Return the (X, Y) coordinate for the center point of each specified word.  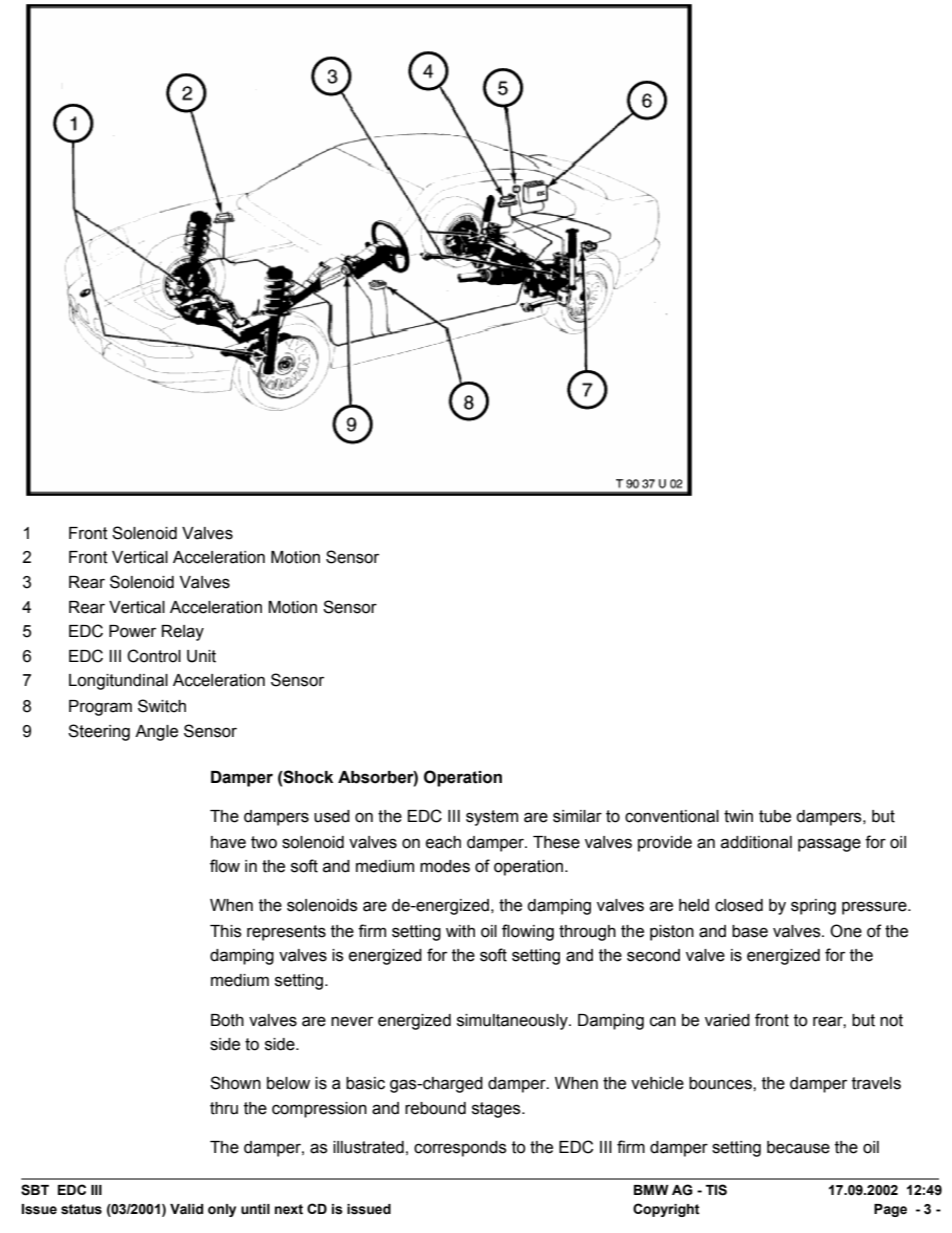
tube (775, 816)
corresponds (460, 1149)
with (460, 931)
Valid (186, 1209)
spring (813, 907)
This (226, 931)
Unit (201, 656)
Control (154, 656)
